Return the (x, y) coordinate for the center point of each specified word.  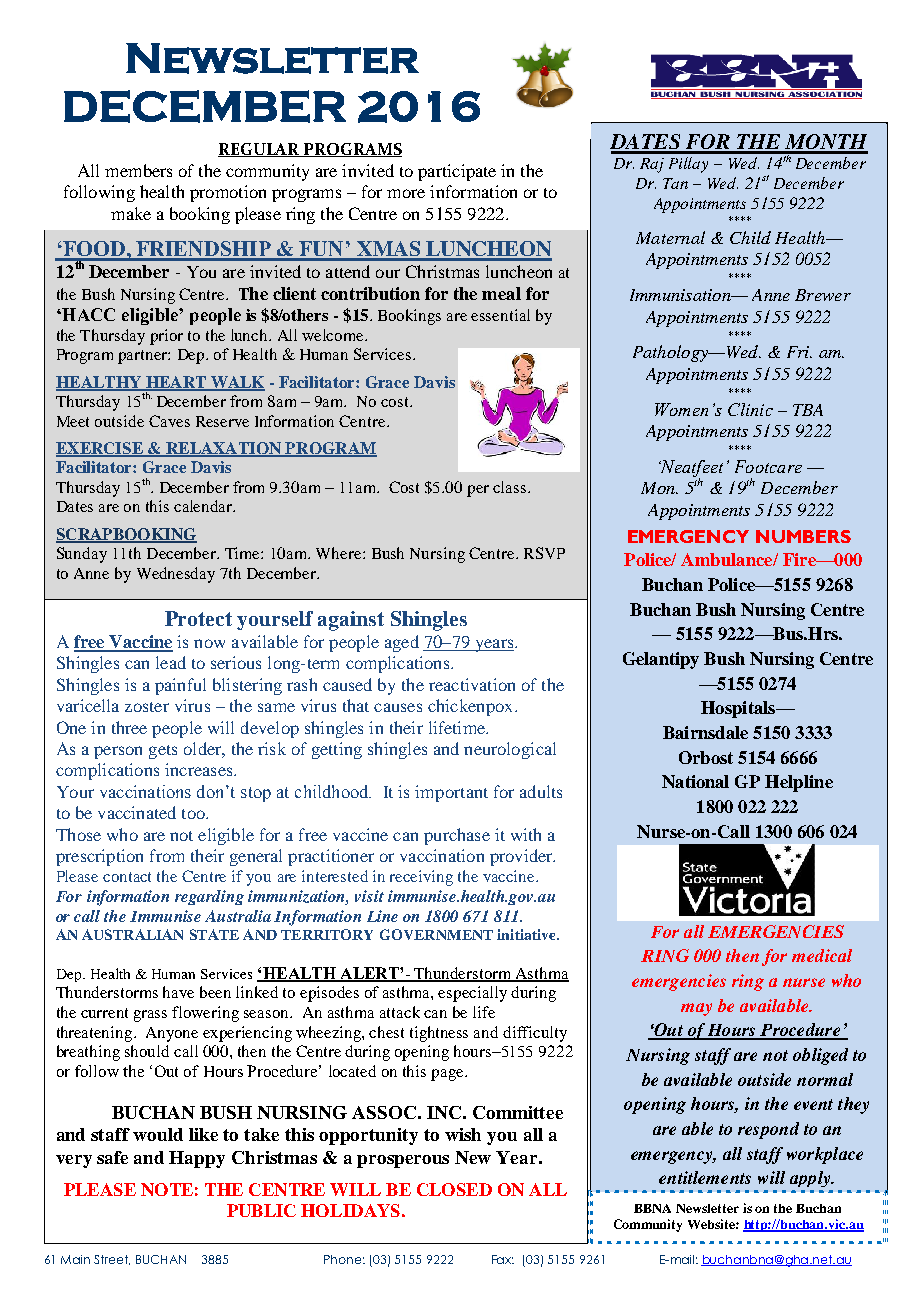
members (138, 170)
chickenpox (472, 707)
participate (457, 172)
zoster (147, 707)
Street (112, 1260)
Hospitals (739, 709)
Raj (652, 165)
